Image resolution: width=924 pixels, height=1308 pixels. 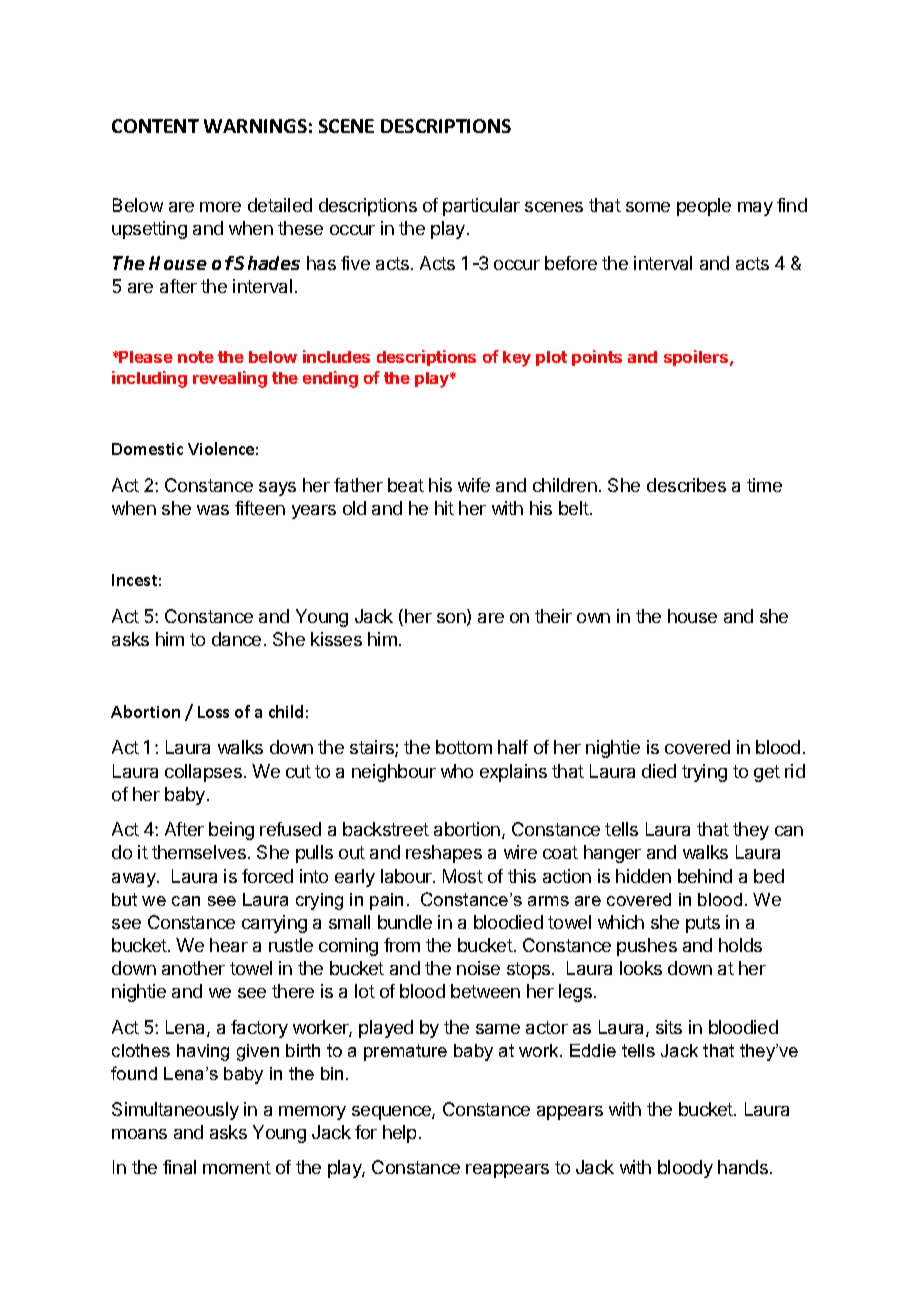 What do you see at coordinates (203, 773) in the screenshot?
I see `collapses` at bounding box center [203, 773].
